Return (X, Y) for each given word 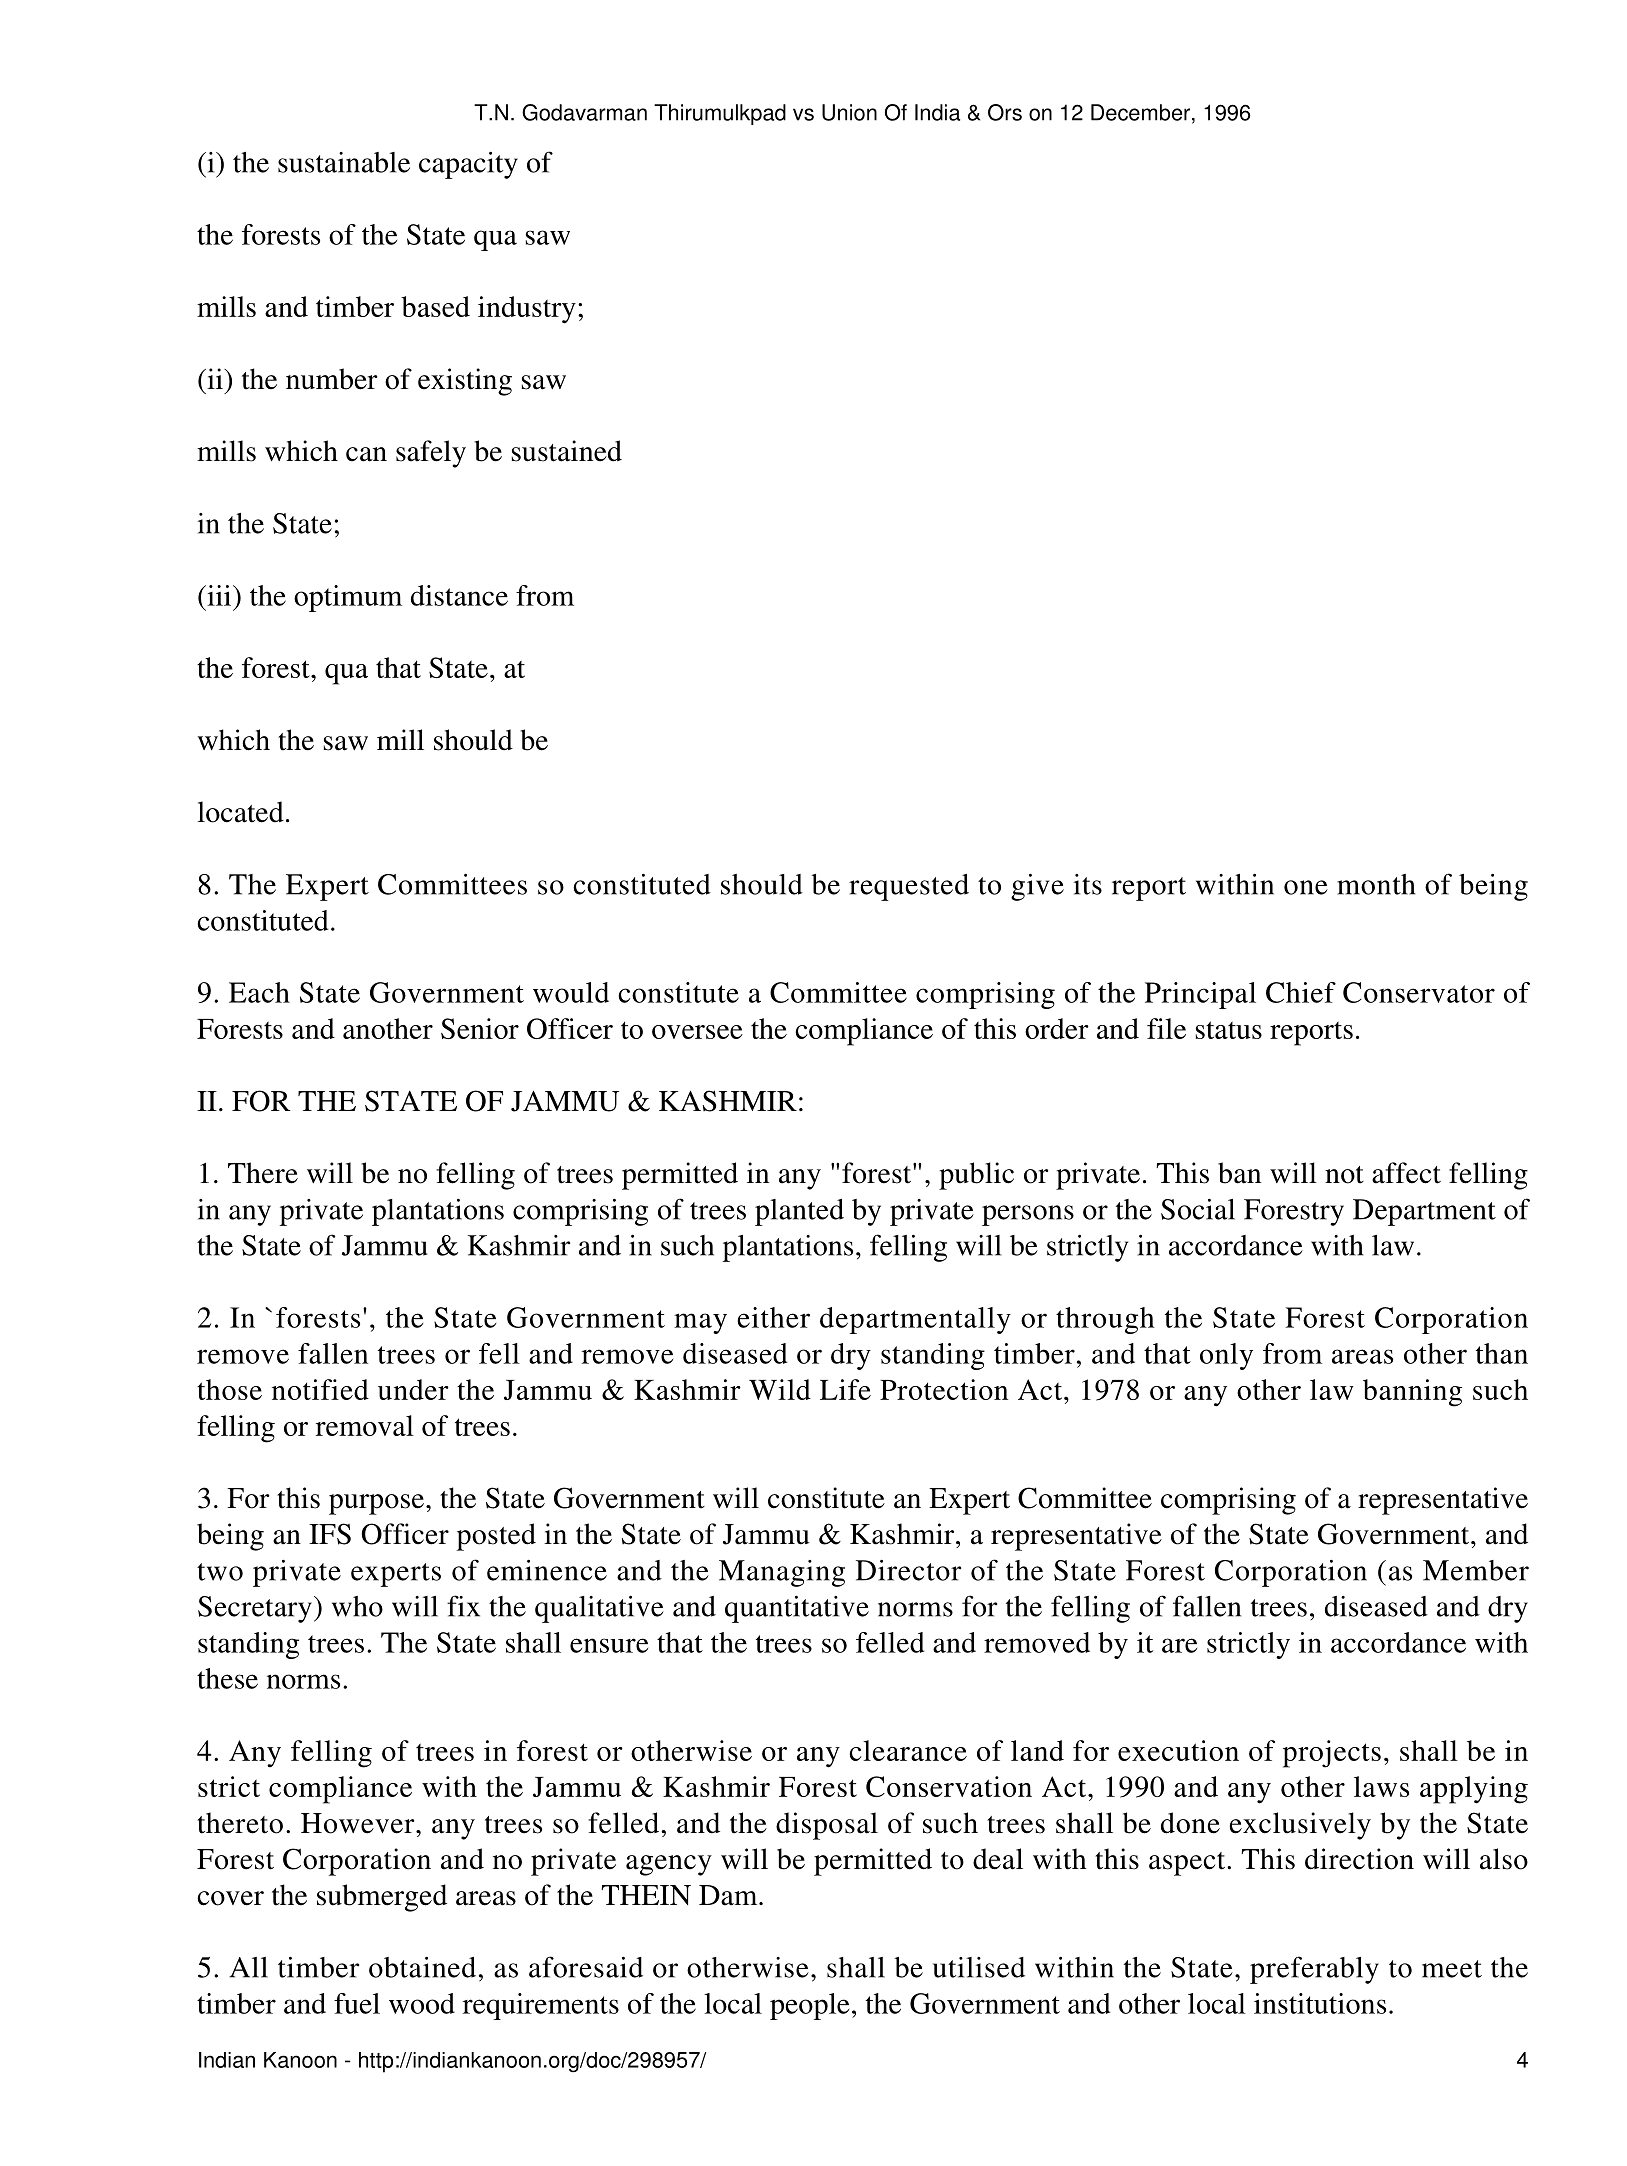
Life (845, 1389)
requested (909, 887)
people (809, 2006)
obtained (422, 1967)
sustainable (344, 162)
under (413, 1389)
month (1376, 884)
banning (1412, 1393)
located (241, 812)
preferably (1314, 1970)
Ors (1005, 112)
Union (849, 112)
